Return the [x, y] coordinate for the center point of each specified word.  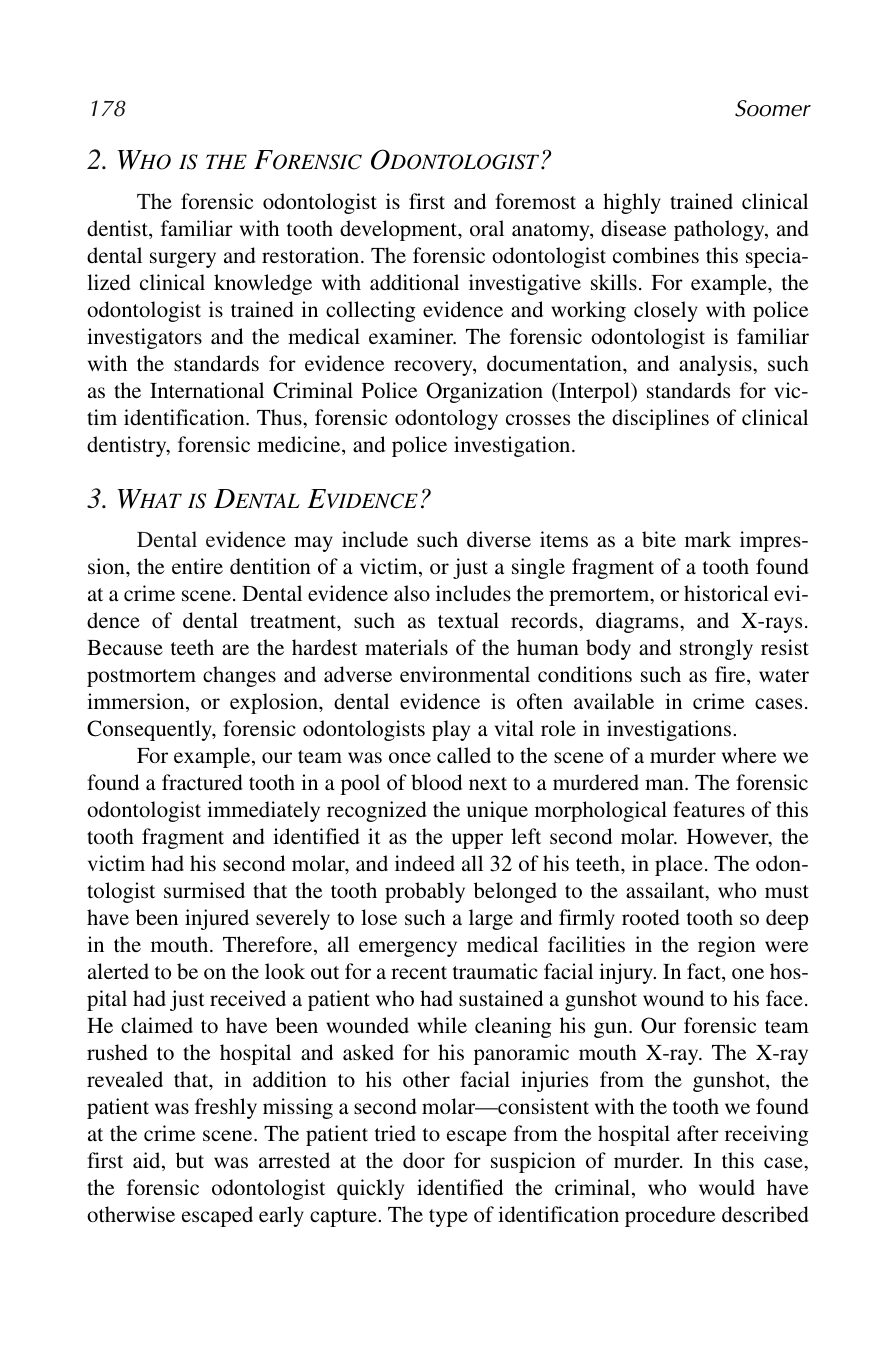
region [727, 946]
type [448, 1218]
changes [239, 676]
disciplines [660, 419]
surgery [183, 260]
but [190, 1160]
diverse [499, 539]
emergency [408, 949]
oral [487, 228]
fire [731, 675]
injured [217, 919]
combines [656, 255]
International [207, 390]
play [451, 730]
